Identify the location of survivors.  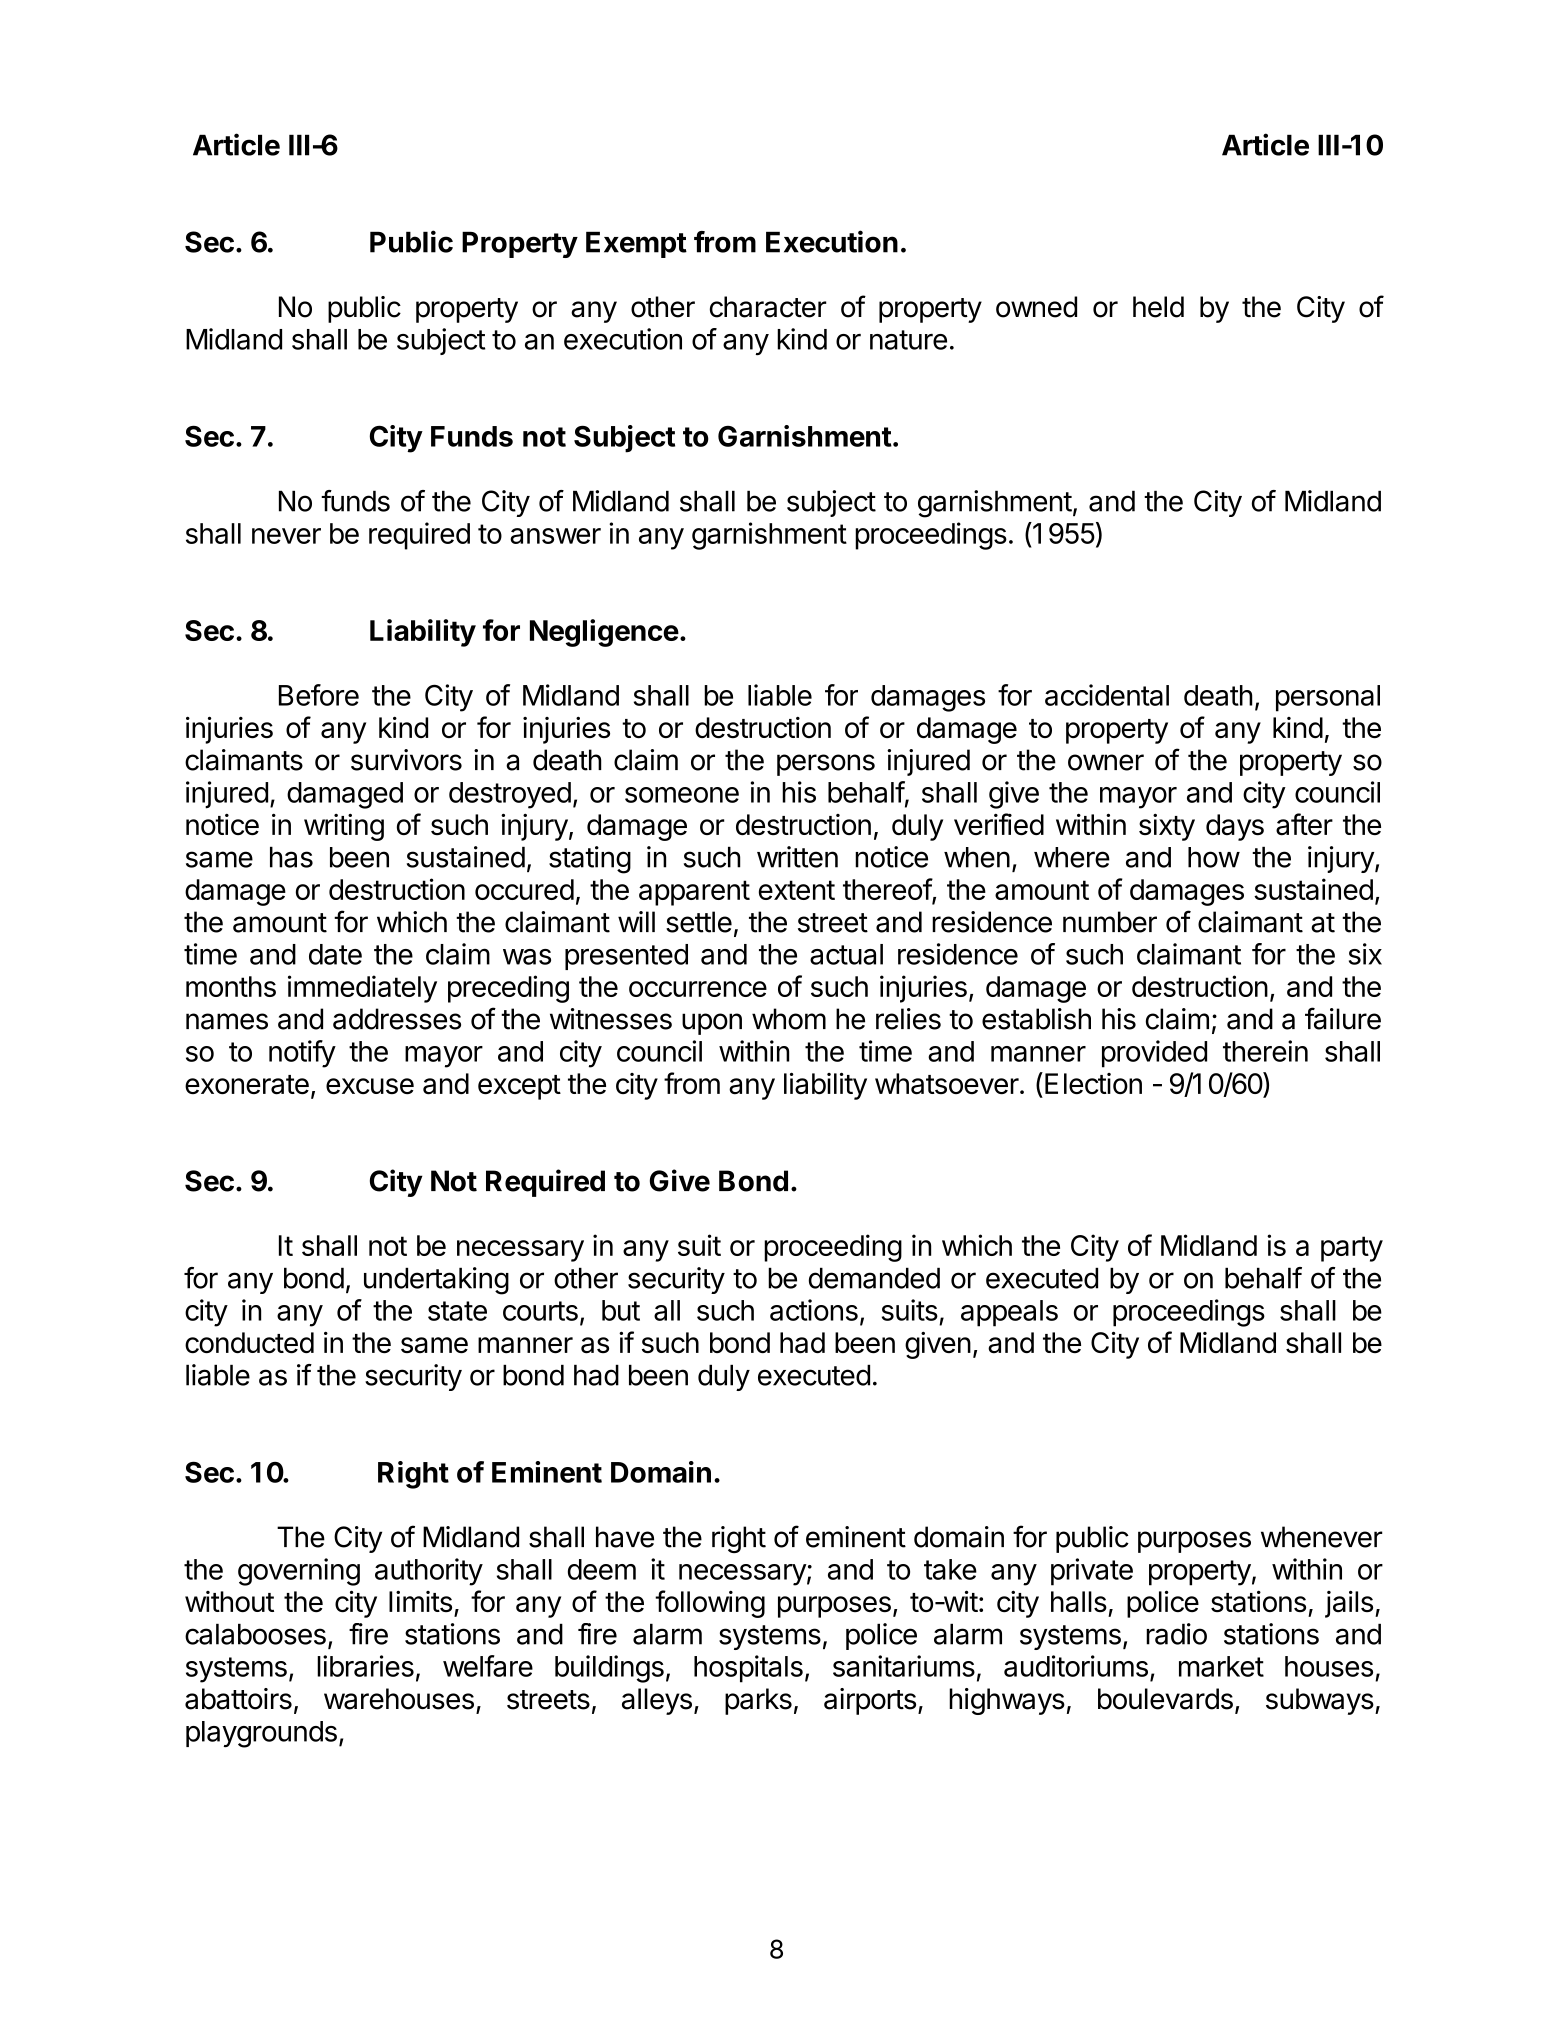
(406, 760).
